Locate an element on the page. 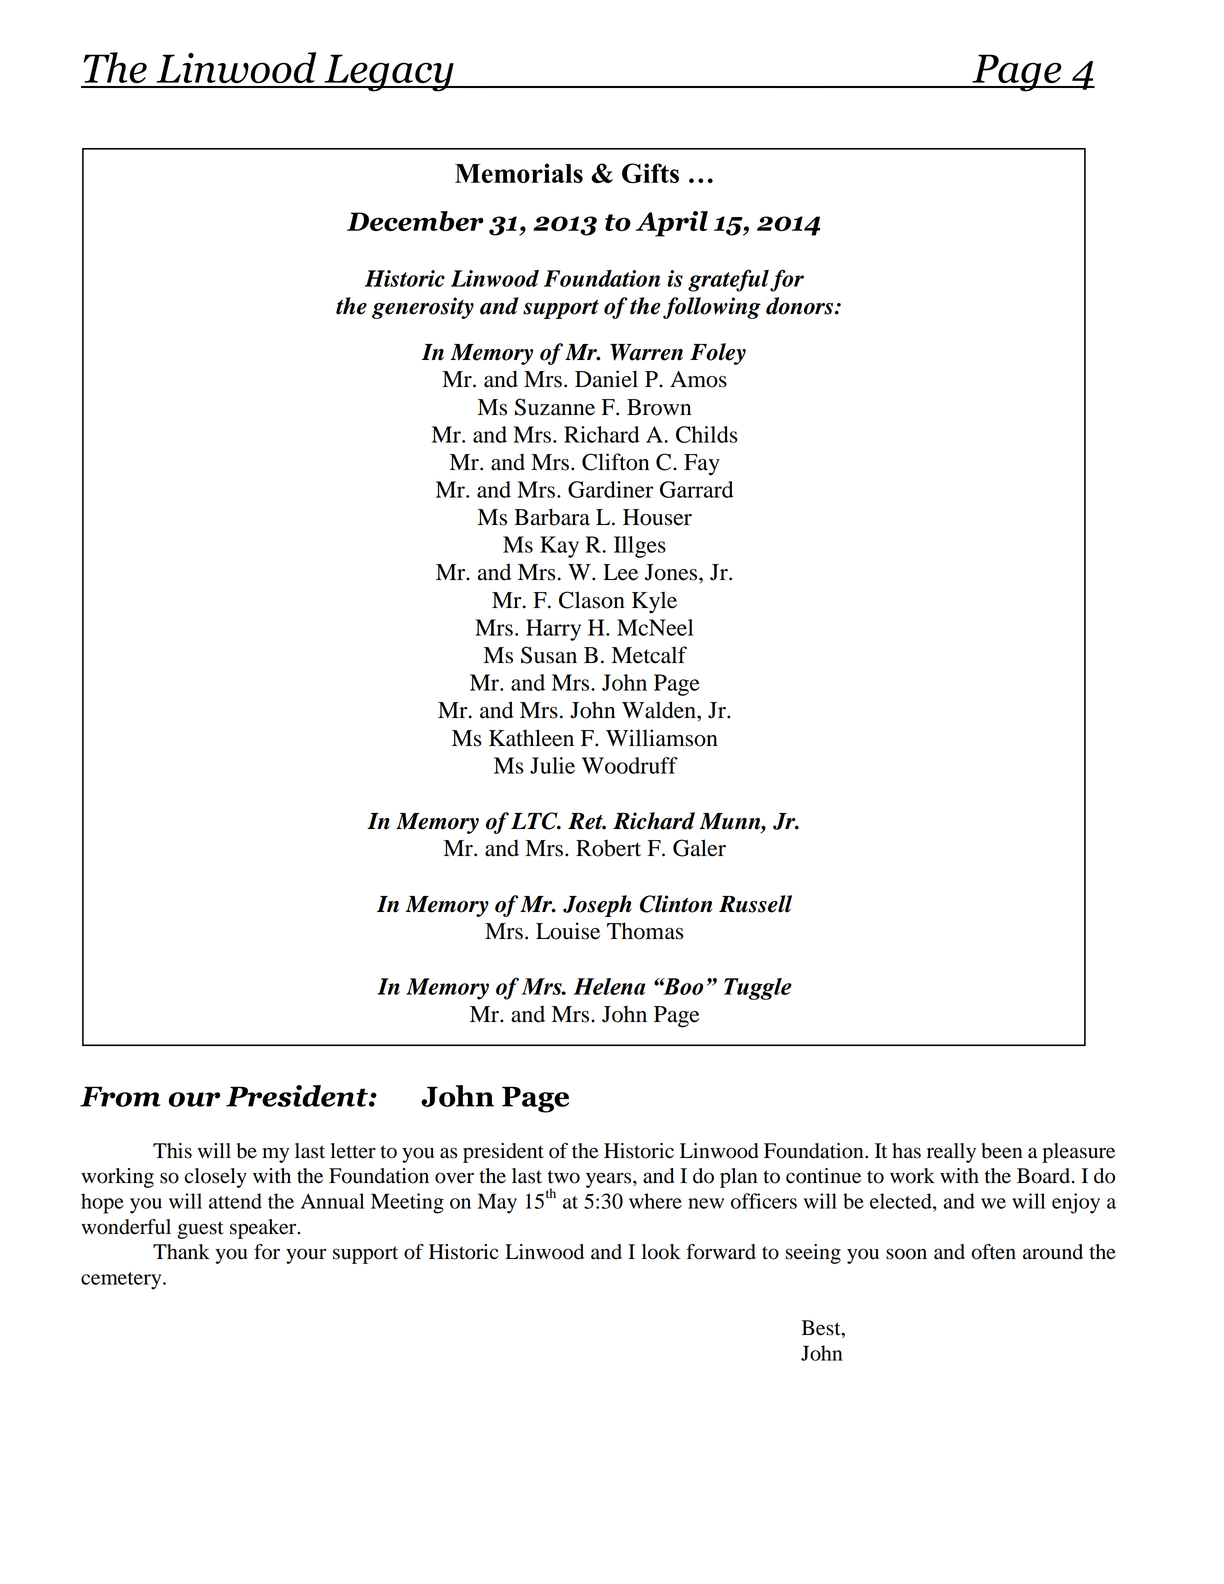 The width and height of the page is (1224, 1584). Helena is located at coordinates (609, 986).
